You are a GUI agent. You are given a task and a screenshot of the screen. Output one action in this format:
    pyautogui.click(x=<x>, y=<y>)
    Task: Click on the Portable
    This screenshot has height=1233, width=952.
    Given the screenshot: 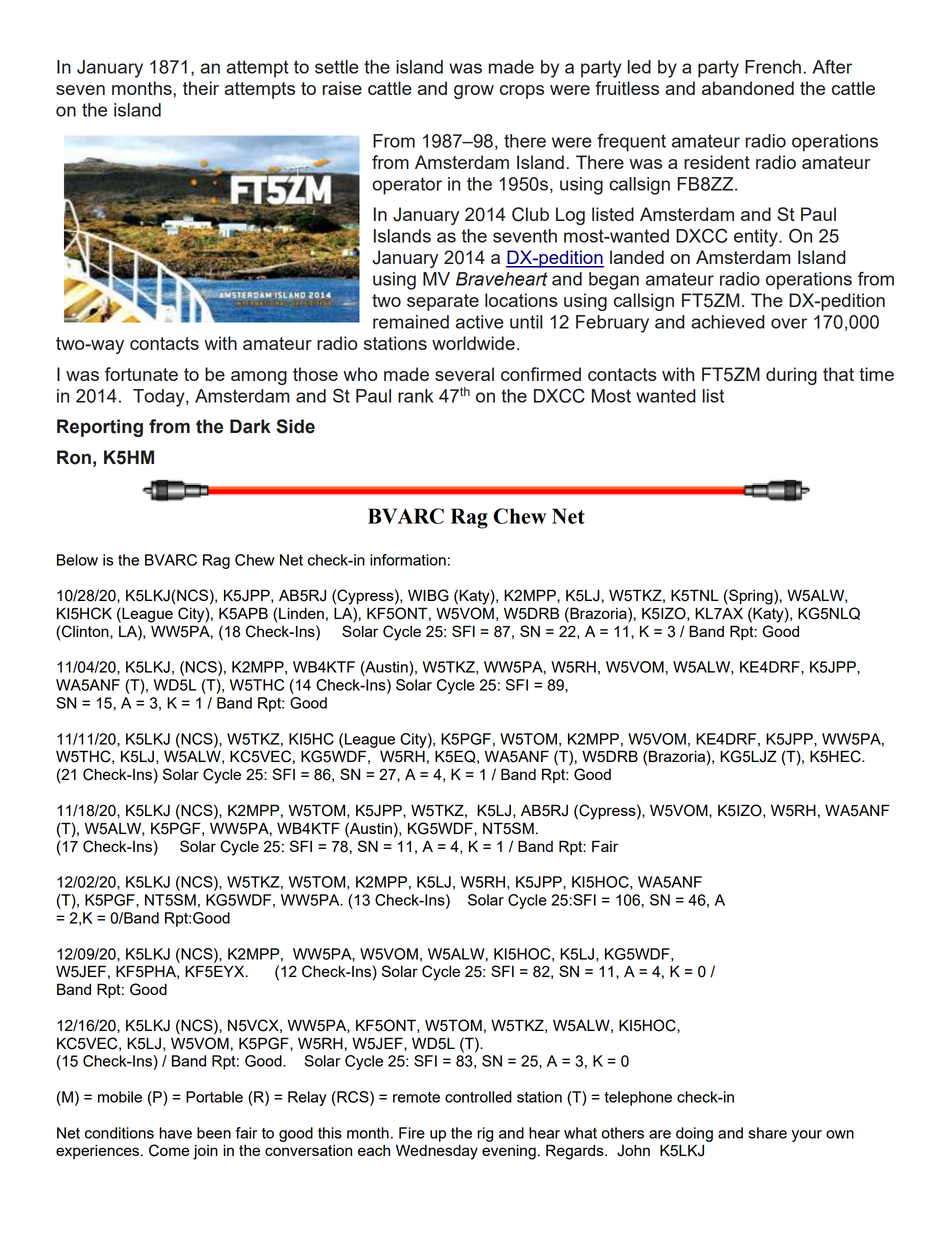 What is the action you would take?
    pyautogui.click(x=214, y=1097)
